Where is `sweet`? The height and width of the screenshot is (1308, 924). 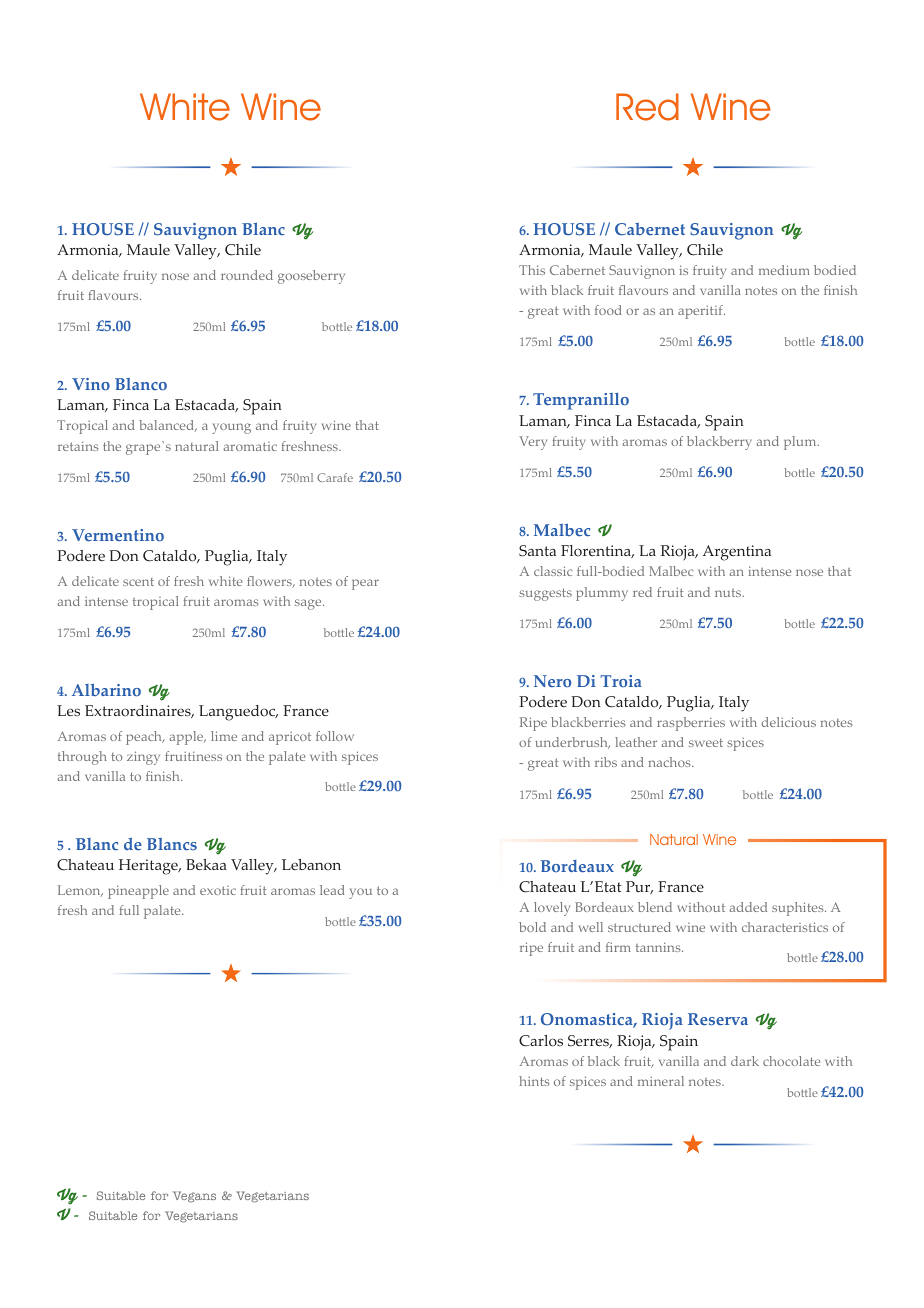 sweet is located at coordinates (706, 743).
